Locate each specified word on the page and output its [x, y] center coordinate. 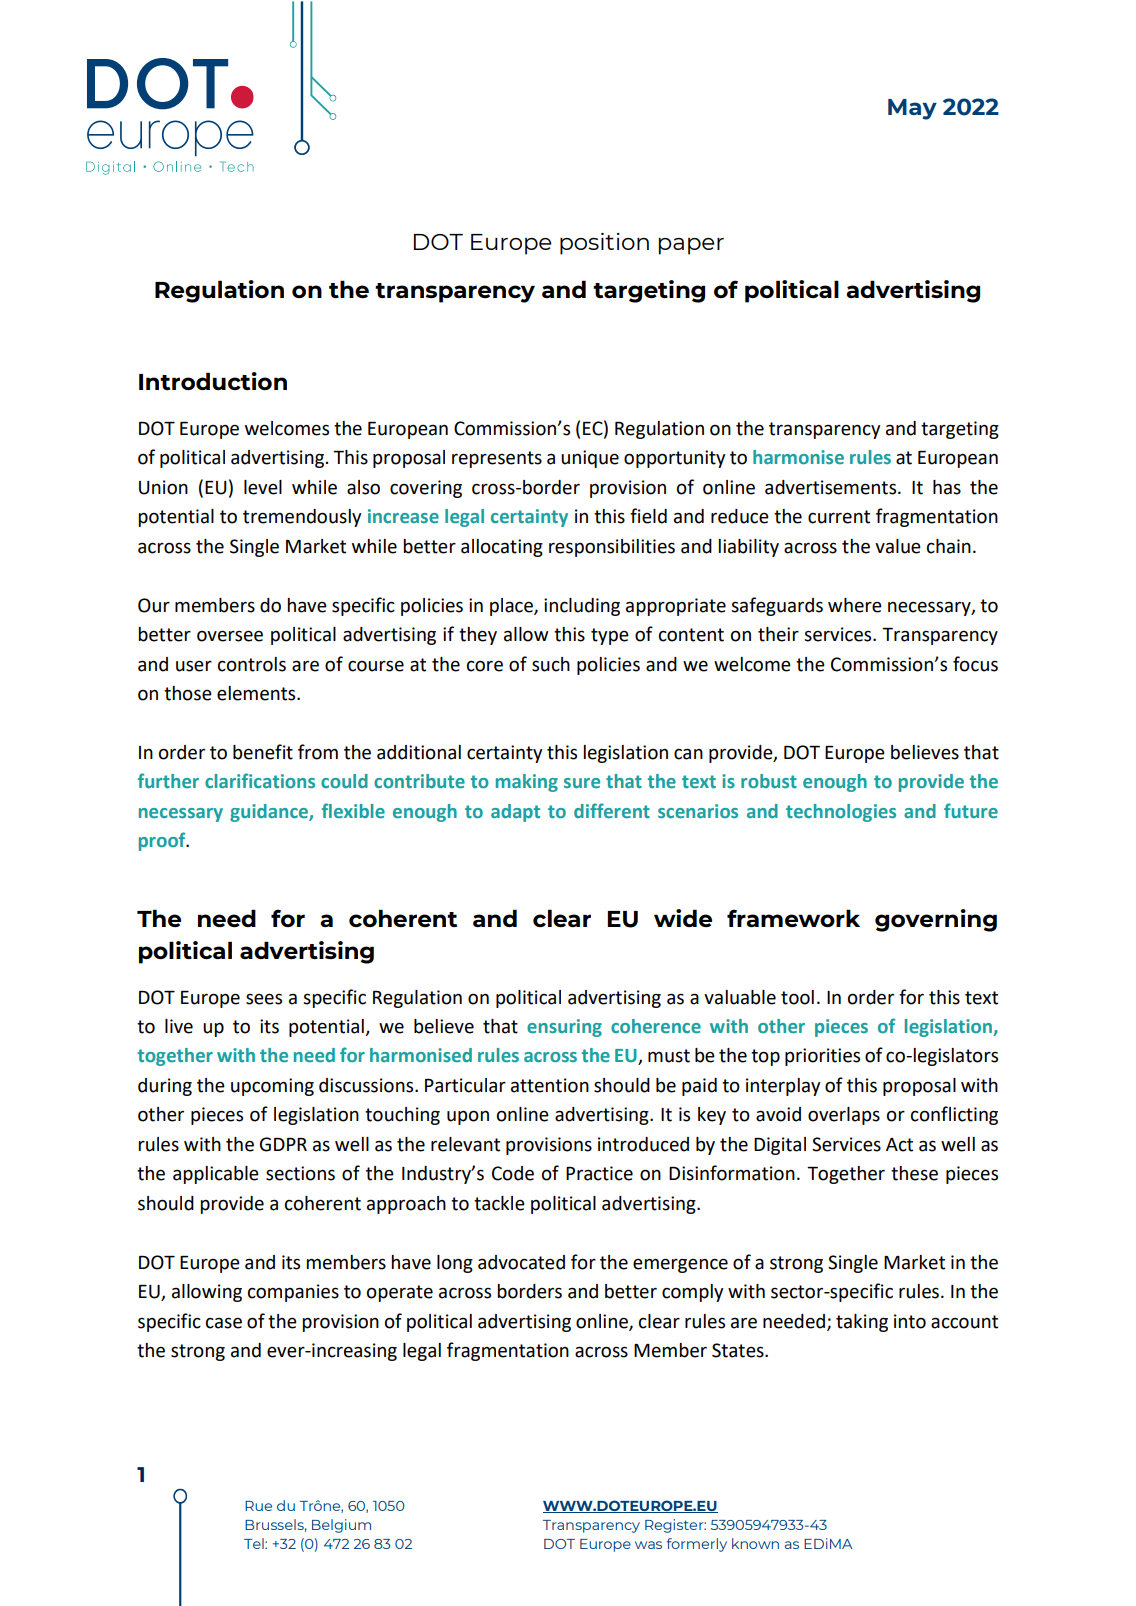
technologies [841, 813]
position [604, 244]
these [914, 1173]
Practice [599, 1173]
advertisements [832, 487]
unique [590, 459]
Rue [258, 1506]
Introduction [213, 381]
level [263, 487]
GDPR [283, 1144]
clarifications [260, 780]
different [612, 810]
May [912, 109]
